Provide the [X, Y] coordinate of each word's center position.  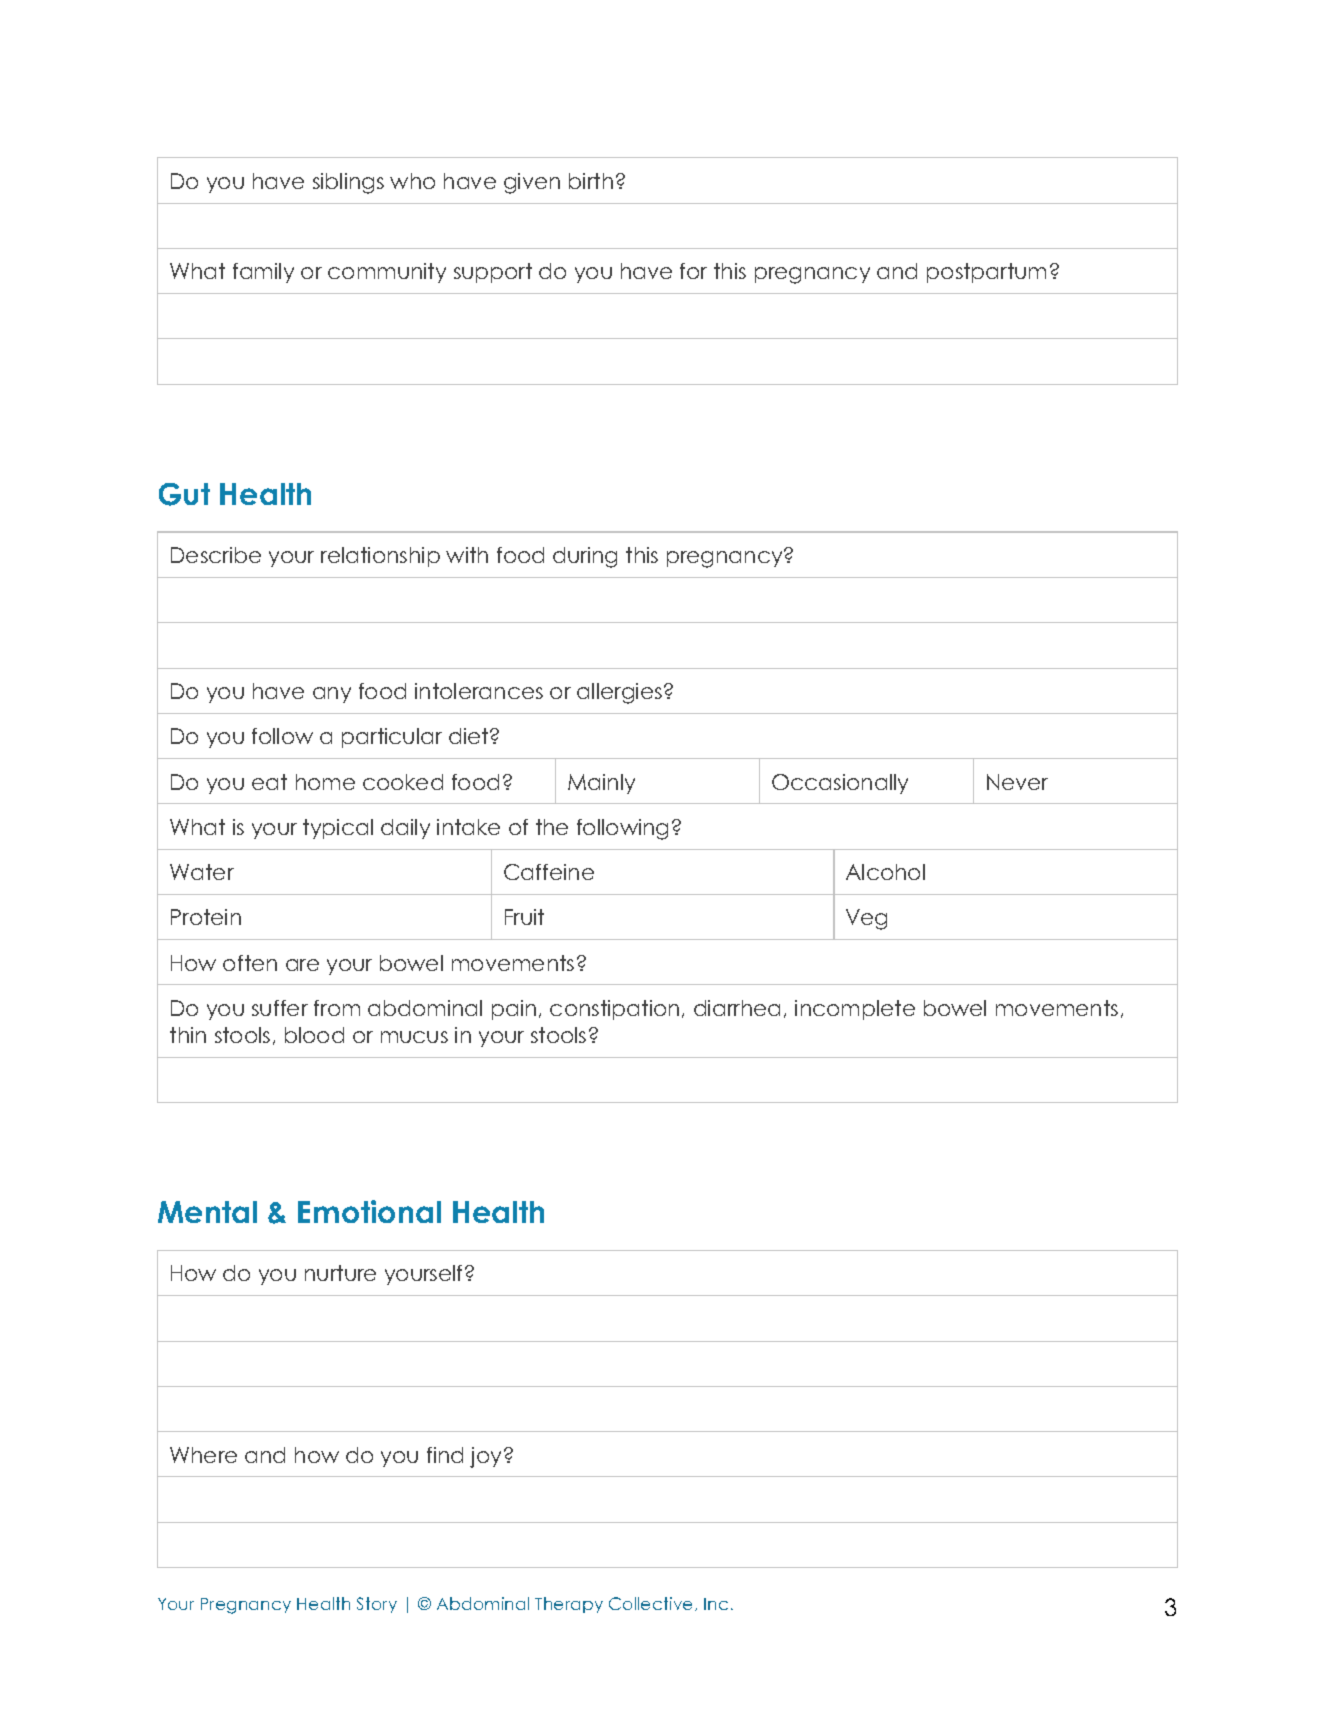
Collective [652, 1604]
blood [314, 1035]
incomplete [855, 1010]
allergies [619, 693]
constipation [614, 1010]
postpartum [986, 273]
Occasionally [840, 784]
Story [377, 1605]
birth [591, 181]
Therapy [569, 1605]
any [332, 695]
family [263, 273]
